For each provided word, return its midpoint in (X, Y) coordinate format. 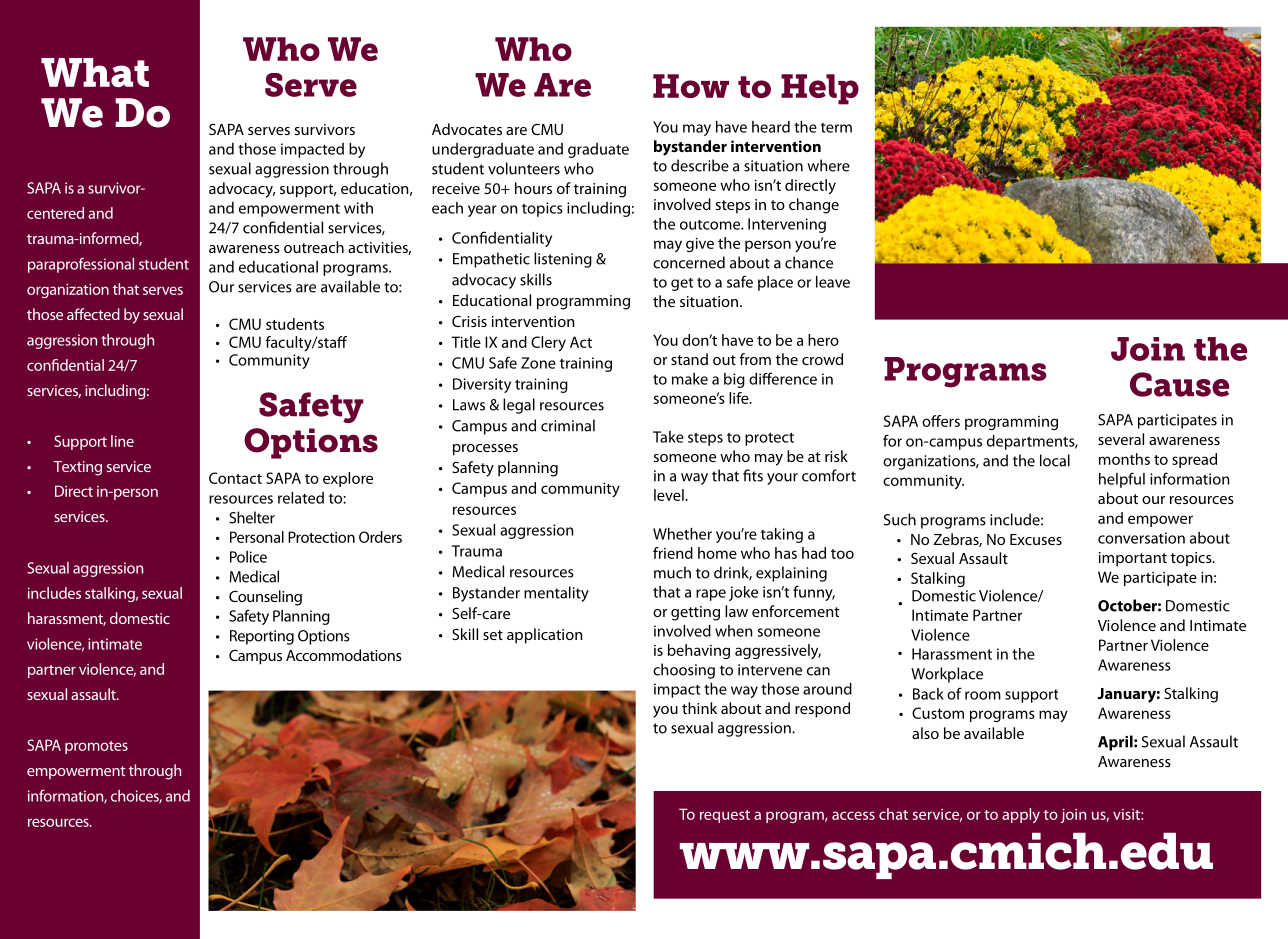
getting (695, 613)
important (1133, 559)
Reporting (262, 637)
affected (93, 314)
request (725, 816)
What (95, 72)
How (691, 86)
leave (833, 282)
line (122, 441)
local (1055, 460)
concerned (689, 262)
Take (668, 437)
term (836, 128)
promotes (96, 747)
